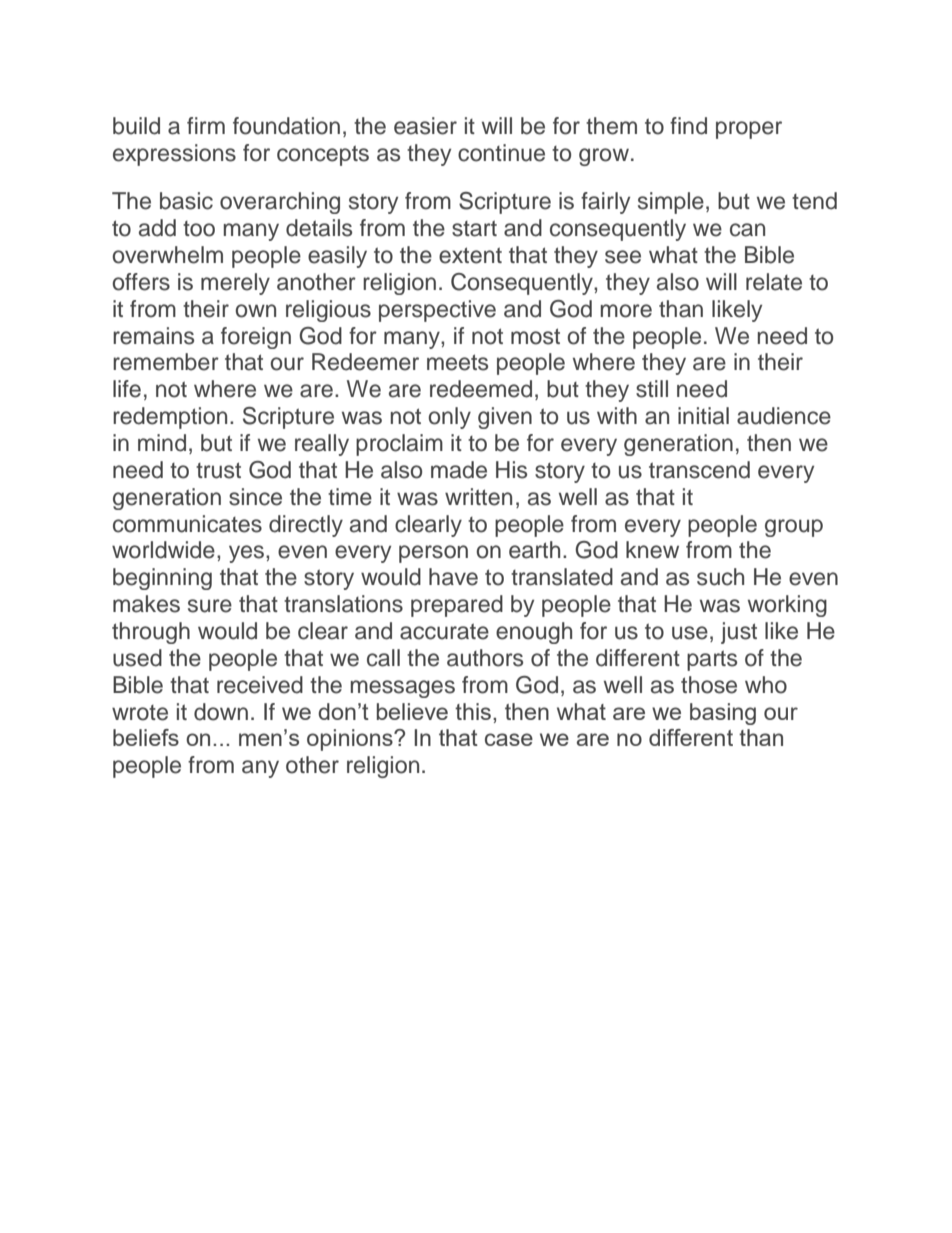  What do you see at coordinates (221, 712) in the image?
I see `down` at bounding box center [221, 712].
